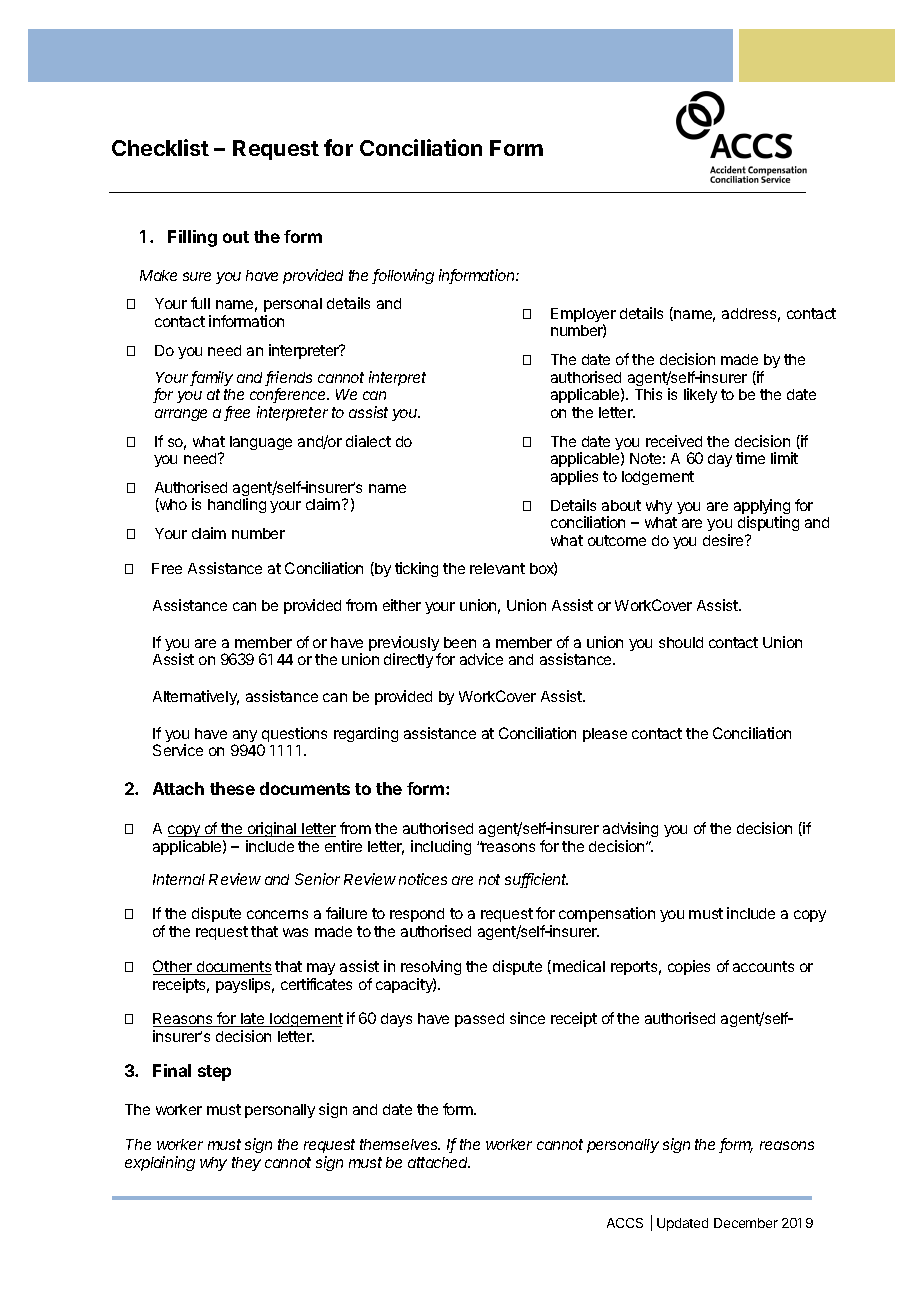 Image resolution: width=924 pixels, height=1308 pixels. I want to click on Filling, so click(192, 238).
